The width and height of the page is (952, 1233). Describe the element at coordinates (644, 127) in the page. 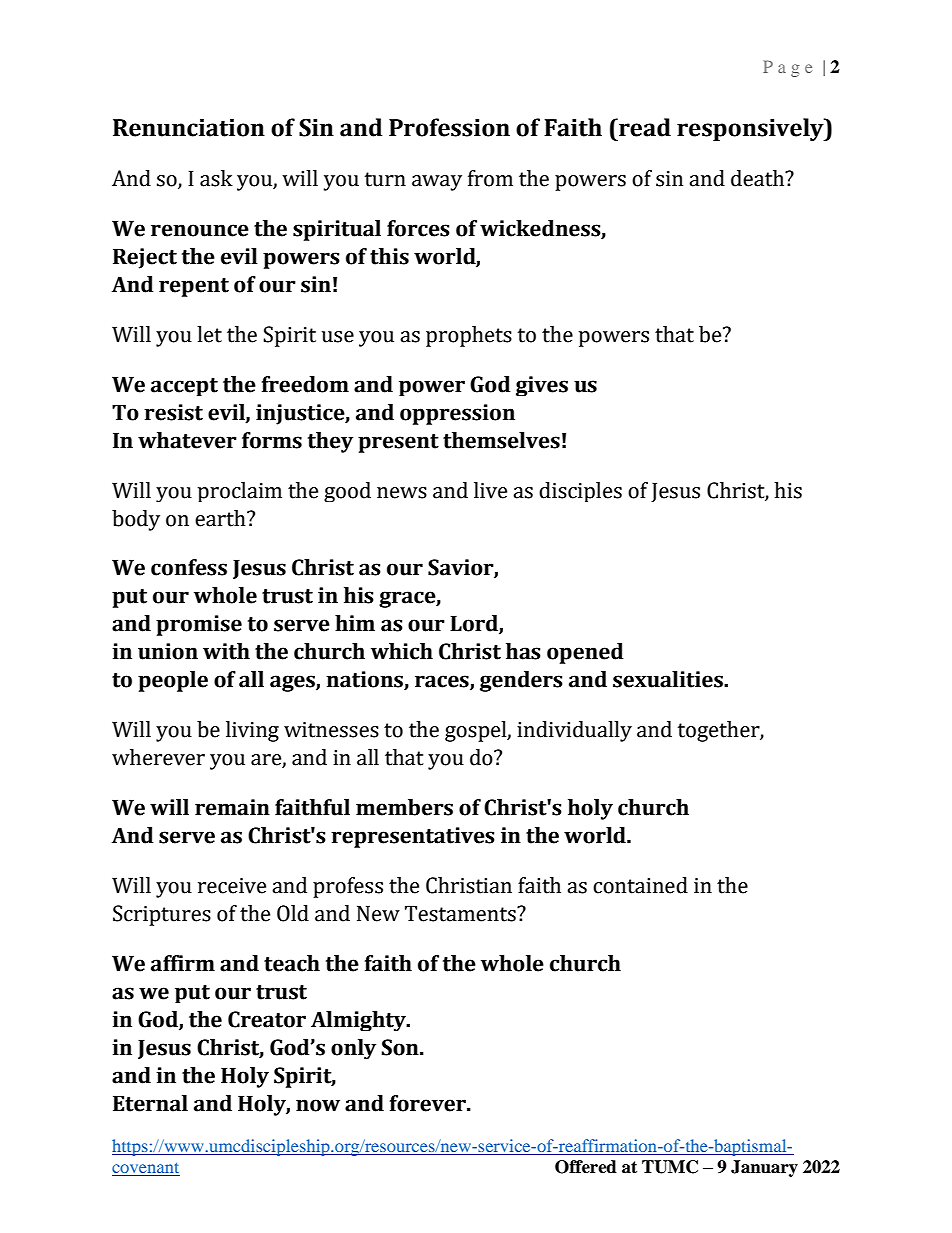

I see `read` at that location.
